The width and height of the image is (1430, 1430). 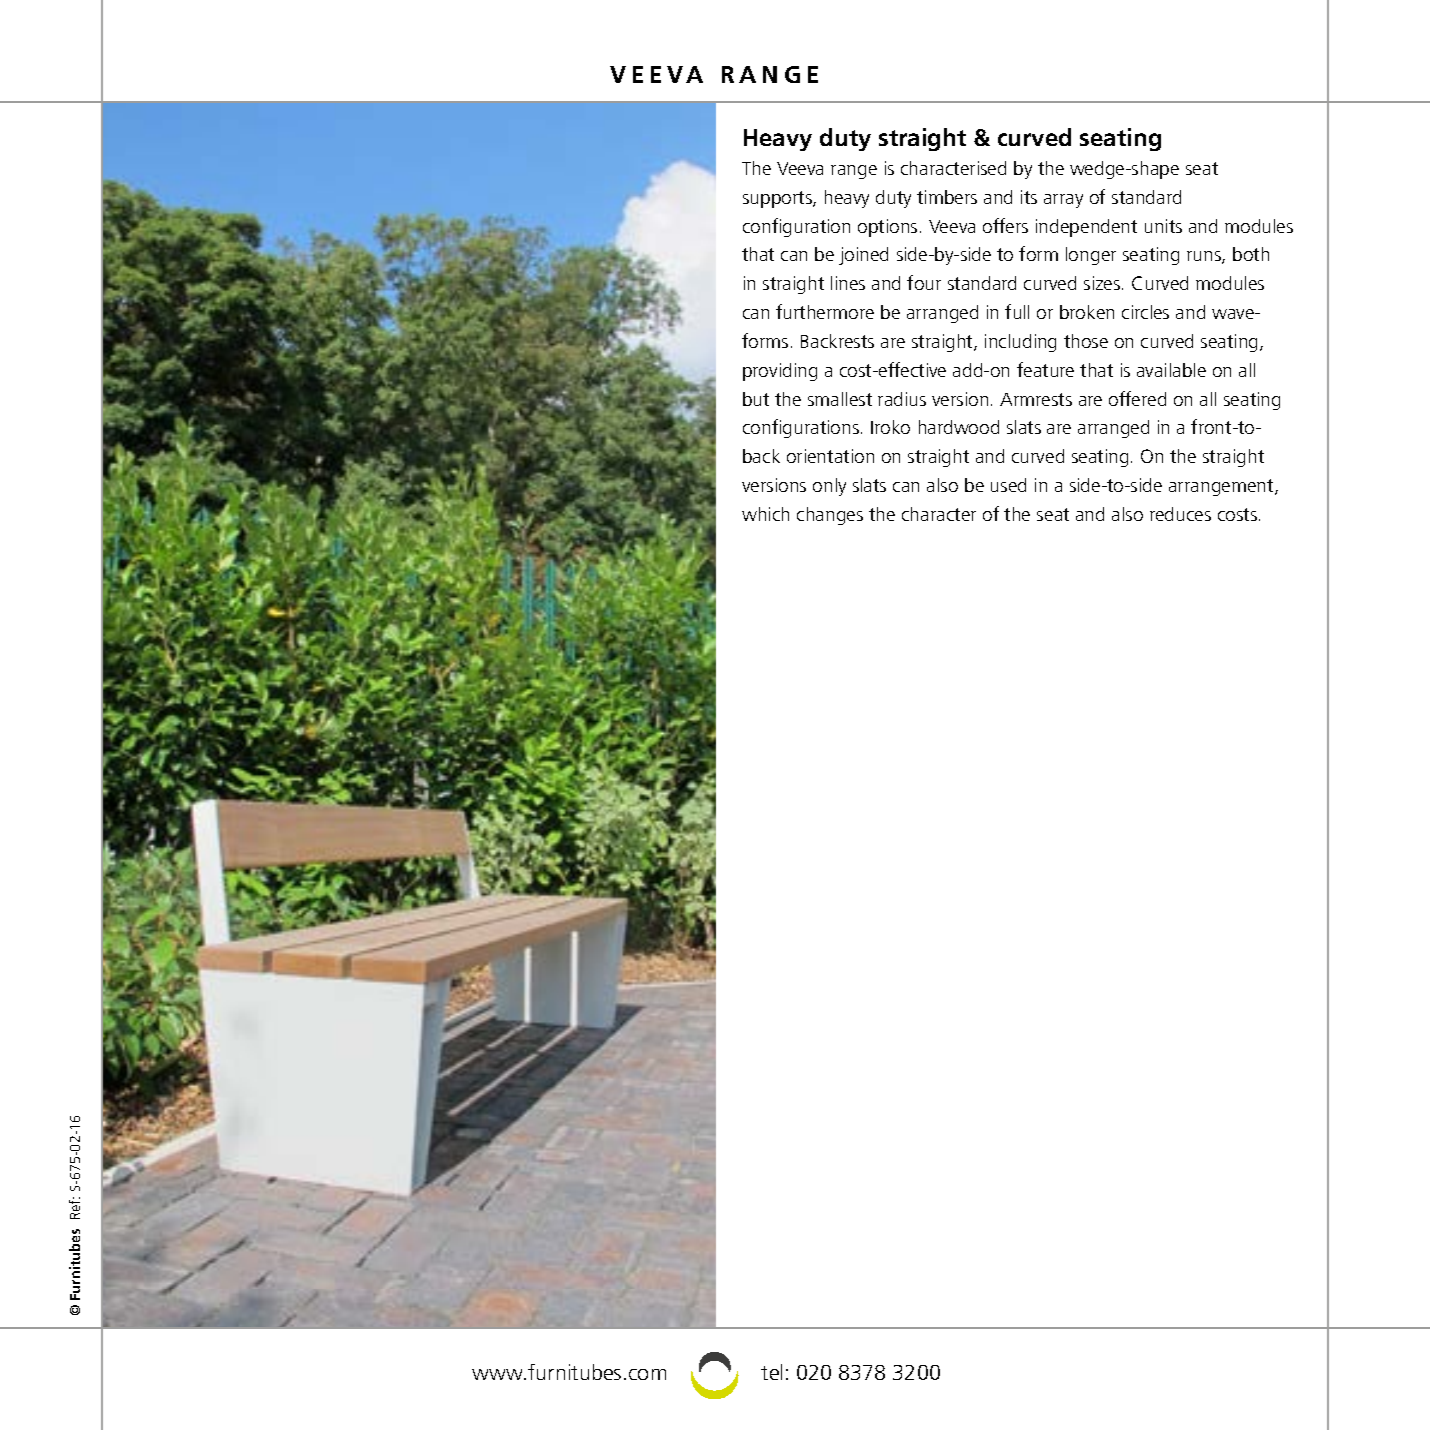 What do you see at coordinates (1008, 485) in the image?
I see `used` at bounding box center [1008, 485].
